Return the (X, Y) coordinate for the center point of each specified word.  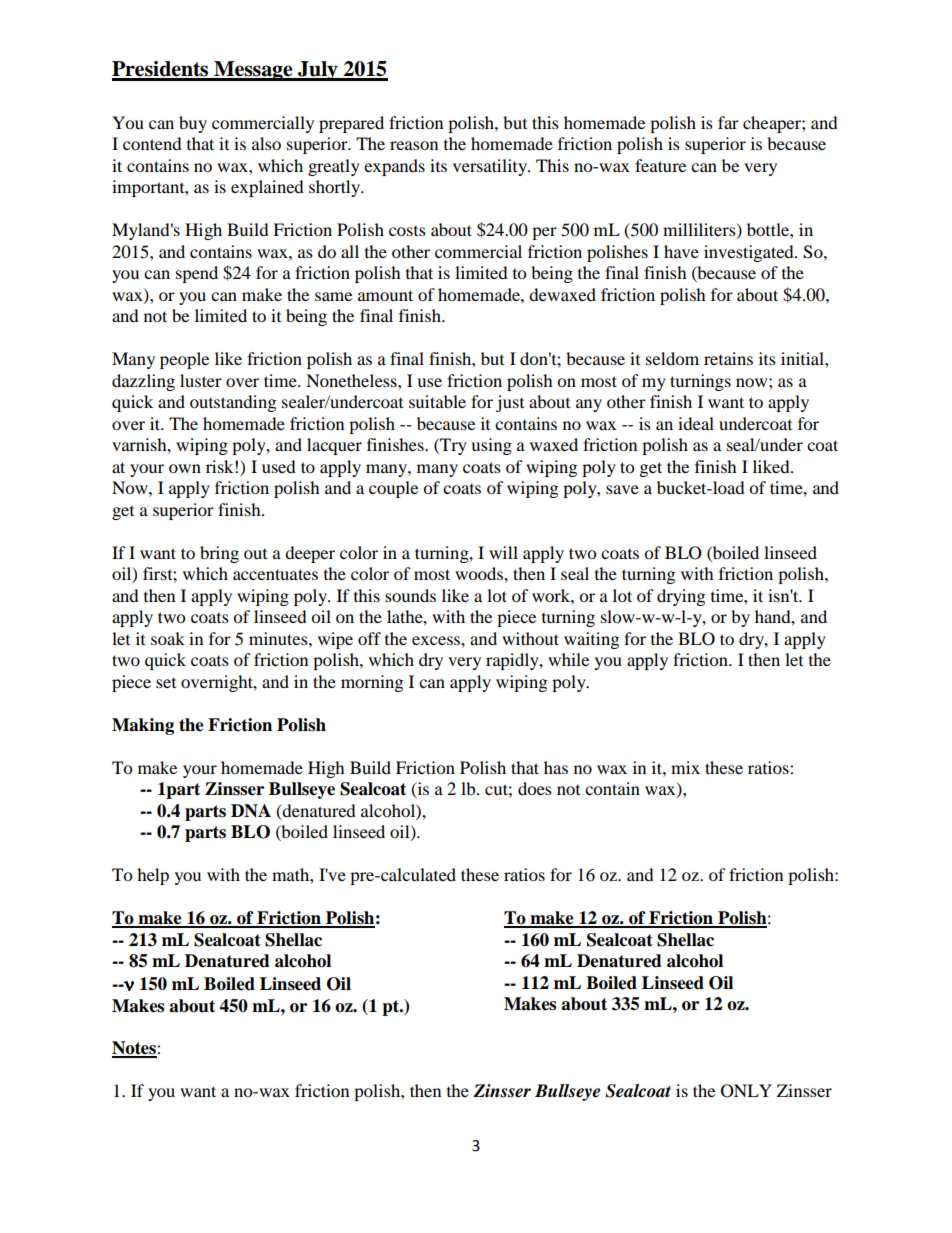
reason (414, 145)
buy (193, 124)
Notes (135, 1049)
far (728, 122)
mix (685, 767)
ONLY (746, 1091)
